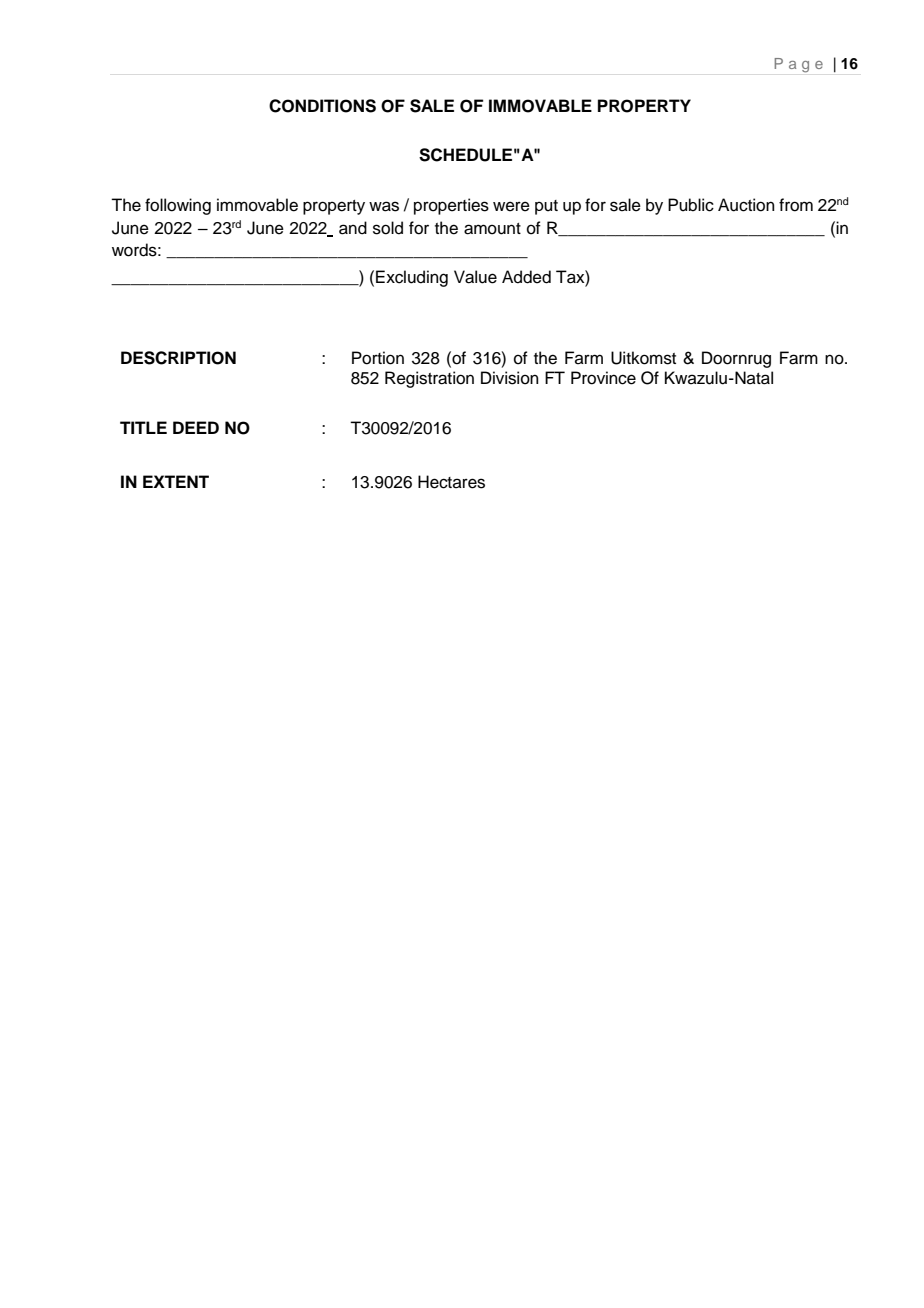 The width and height of the screenshot is (924, 1308). I want to click on were, so click(511, 206).
